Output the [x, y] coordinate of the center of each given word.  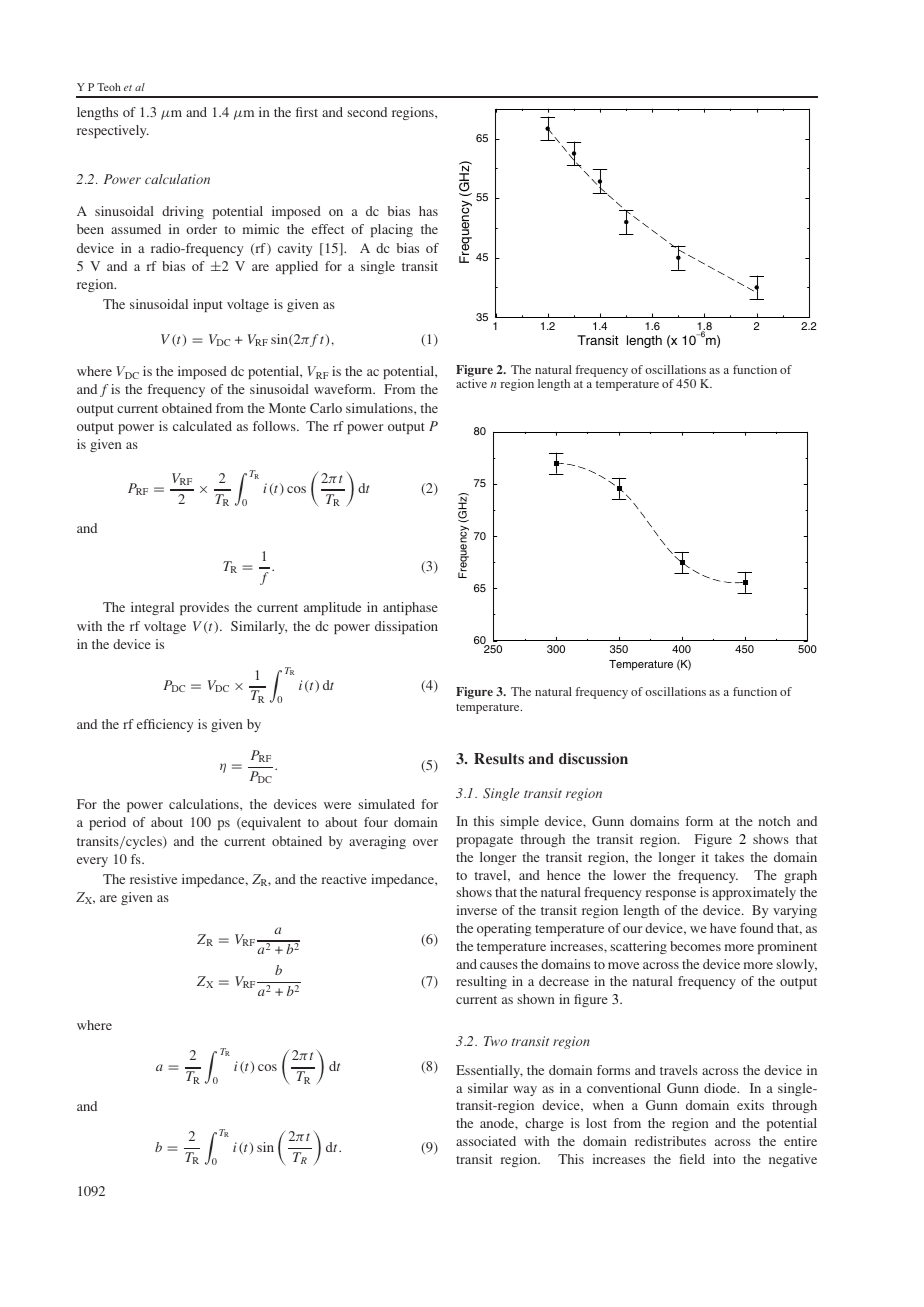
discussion [593, 759]
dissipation [406, 627]
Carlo [326, 408]
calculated [202, 426]
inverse [477, 910]
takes [729, 857]
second [367, 112]
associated [486, 1141]
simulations [380, 408]
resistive [153, 879]
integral [152, 608]
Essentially [489, 1071]
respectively [113, 131]
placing [392, 230]
